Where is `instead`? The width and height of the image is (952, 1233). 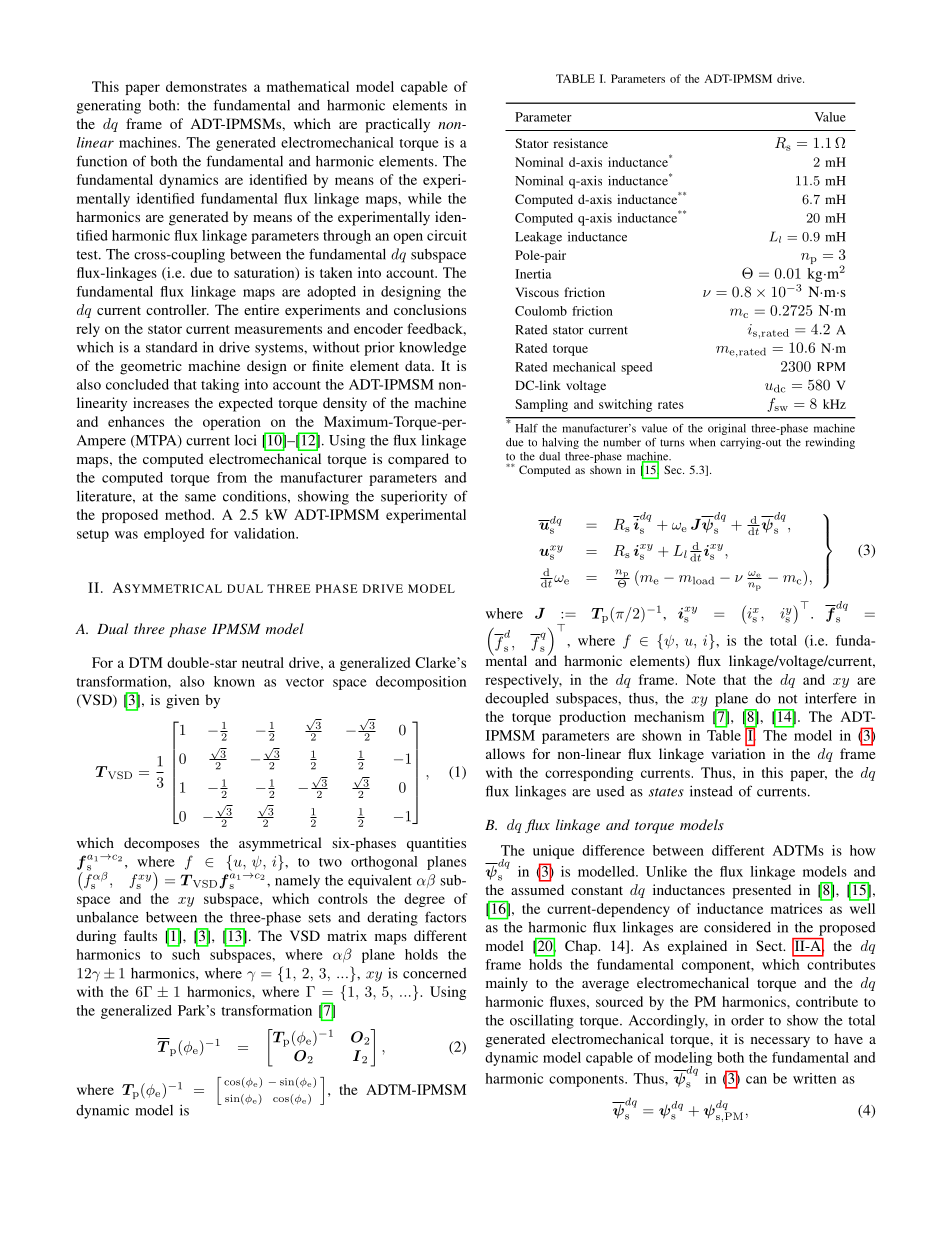 instead is located at coordinates (711, 791).
